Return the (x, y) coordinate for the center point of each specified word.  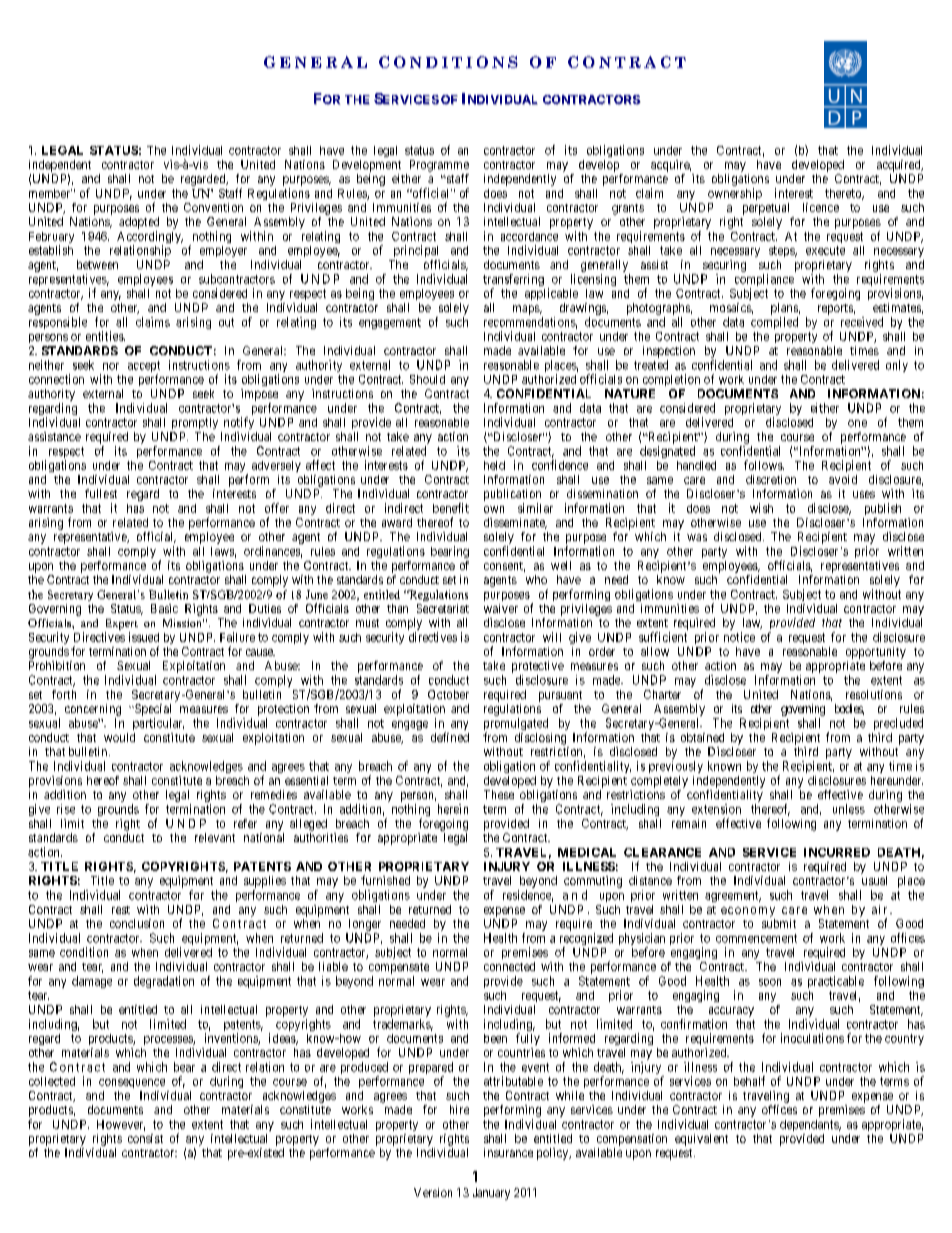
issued (144, 637)
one (857, 423)
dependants (810, 1125)
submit (779, 923)
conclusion (137, 923)
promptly (195, 423)
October (448, 694)
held (494, 465)
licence (821, 207)
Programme (439, 166)
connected (509, 966)
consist (145, 1138)
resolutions (874, 694)
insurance (508, 1152)
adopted (139, 223)
